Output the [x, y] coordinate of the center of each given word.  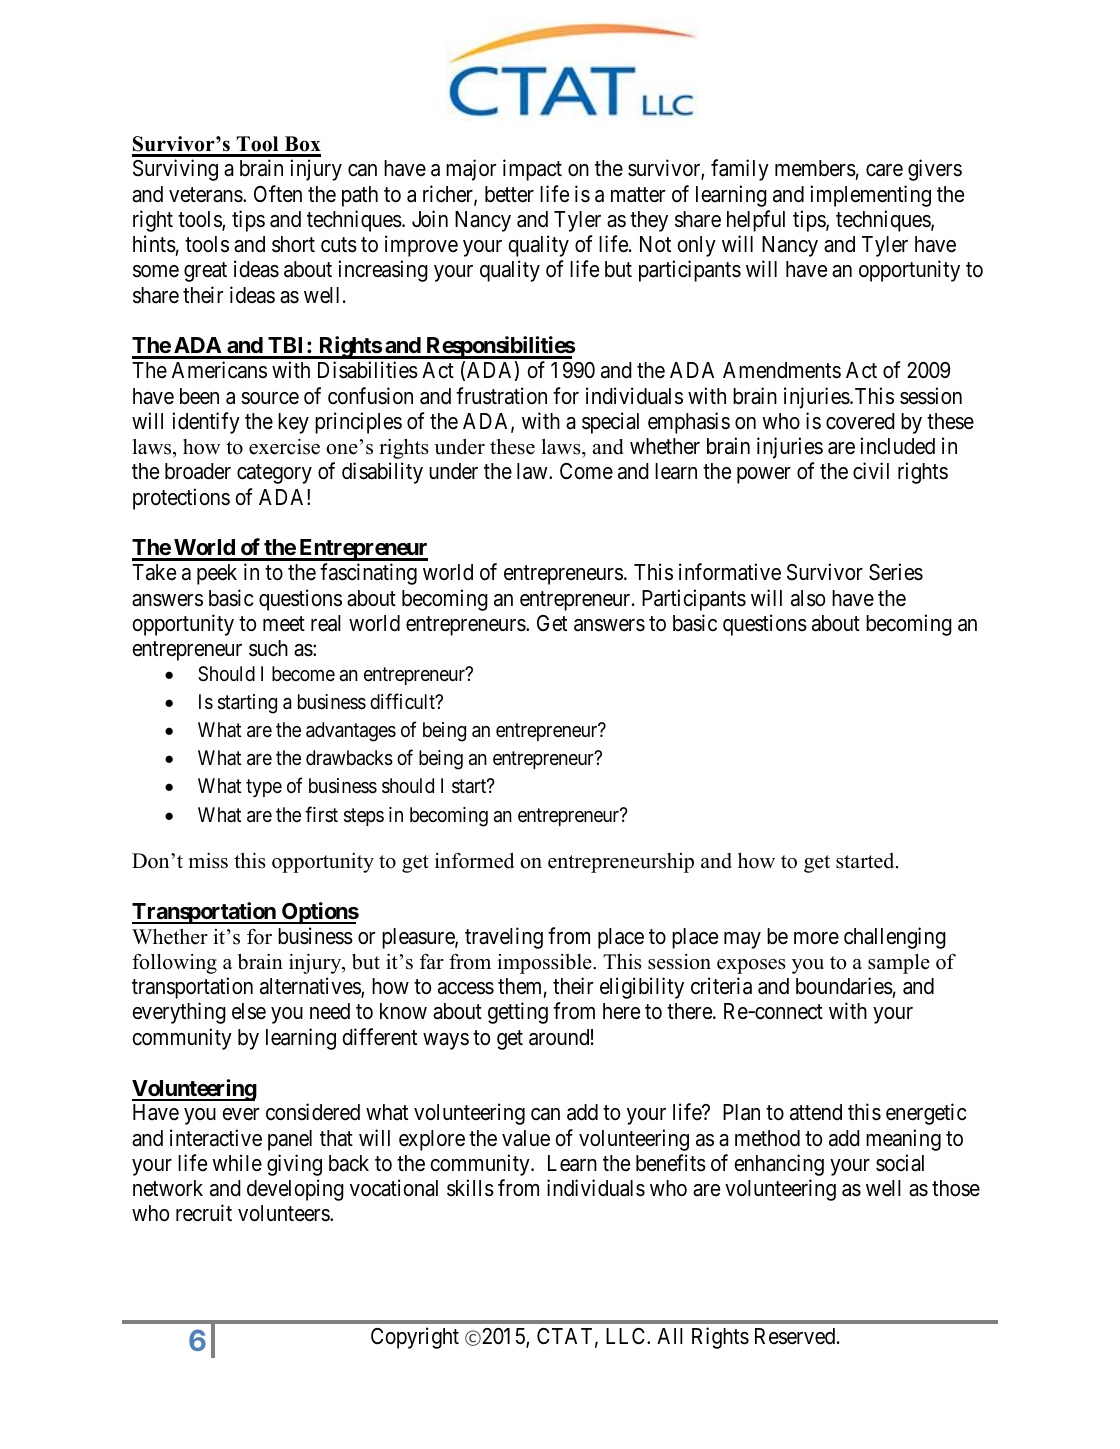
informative [730, 572]
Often [278, 193]
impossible [545, 964]
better [509, 194]
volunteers [284, 1213]
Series [896, 572]
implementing [870, 196]
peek [217, 574]
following [174, 964]
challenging [895, 938]
